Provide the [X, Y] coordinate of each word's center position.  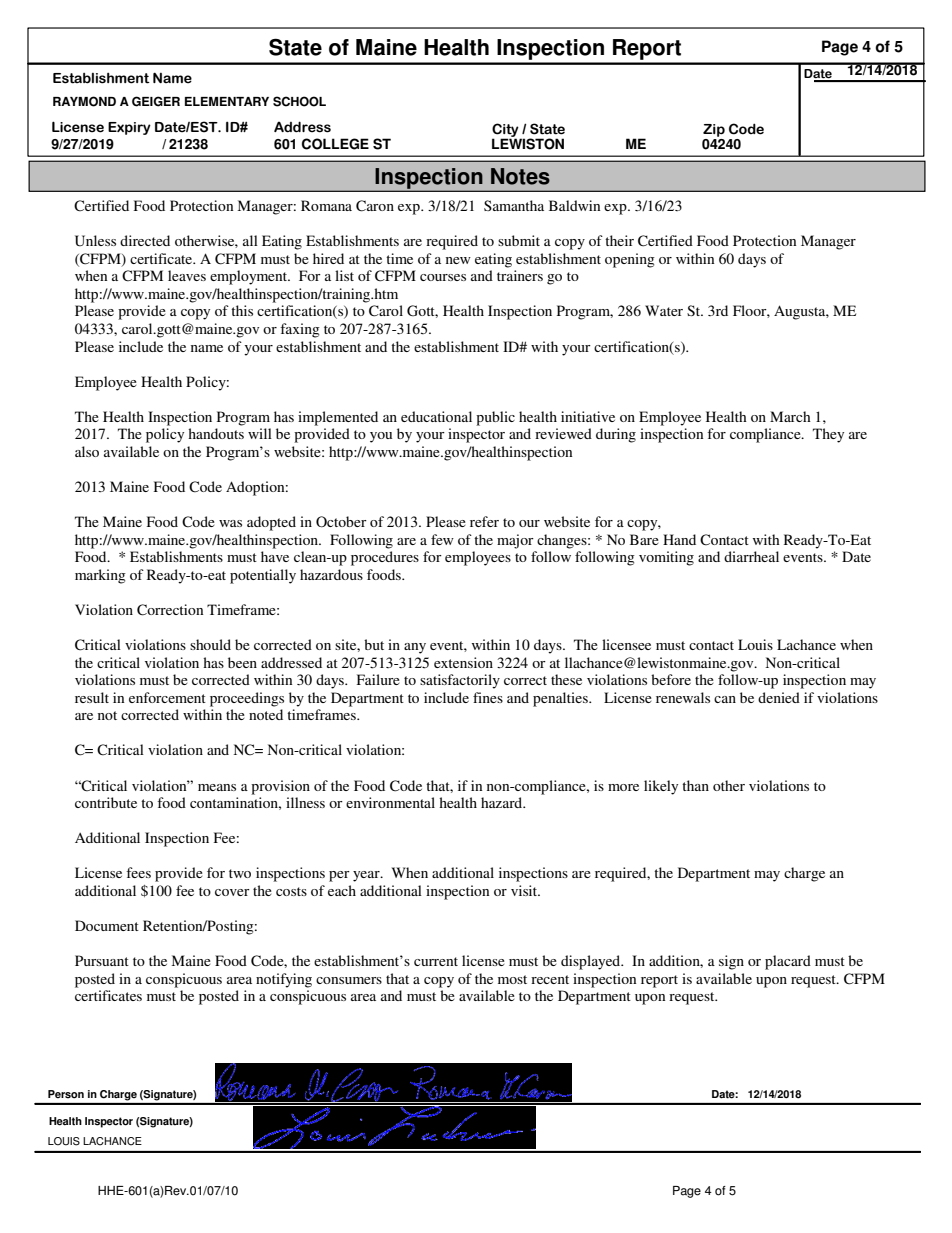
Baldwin [574, 205]
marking [100, 576]
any [415, 648]
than [695, 785]
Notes [520, 176]
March [790, 416]
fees [138, 872]
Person [66, 1094]
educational [436, 416]
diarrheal [751, 556]
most [512, 979]
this [242, 310]
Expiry [129, 128]
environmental [390, 802]
